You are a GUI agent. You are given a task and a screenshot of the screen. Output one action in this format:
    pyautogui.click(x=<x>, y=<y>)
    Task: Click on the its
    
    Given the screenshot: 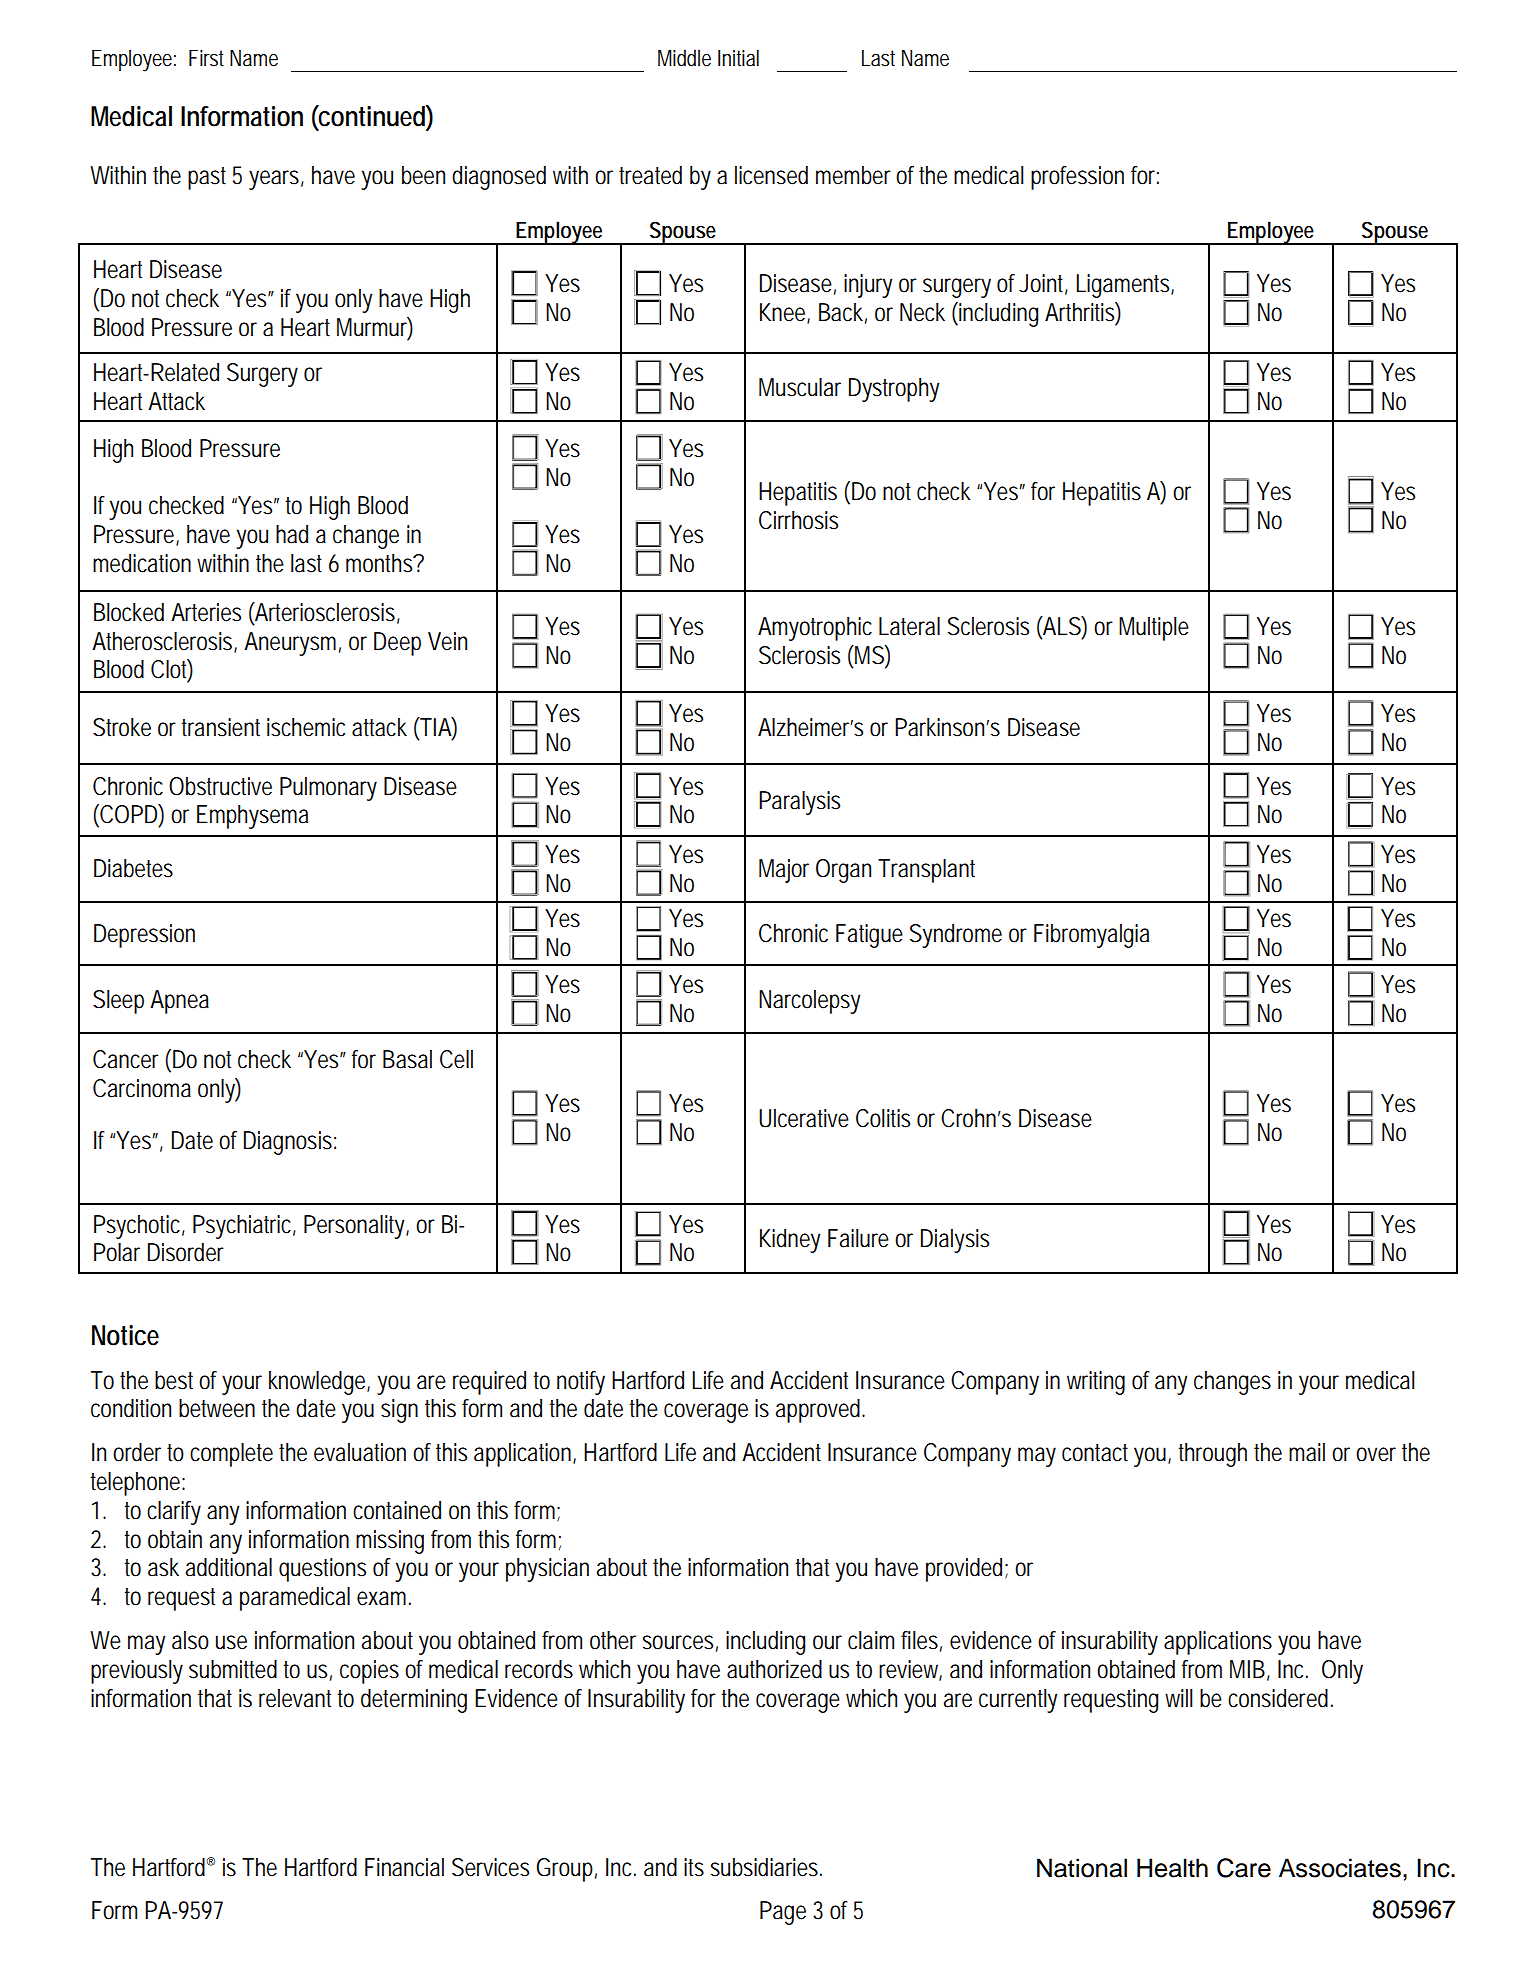 What is the action you would take?
    pyautogui.click(x=694, y=1867)
